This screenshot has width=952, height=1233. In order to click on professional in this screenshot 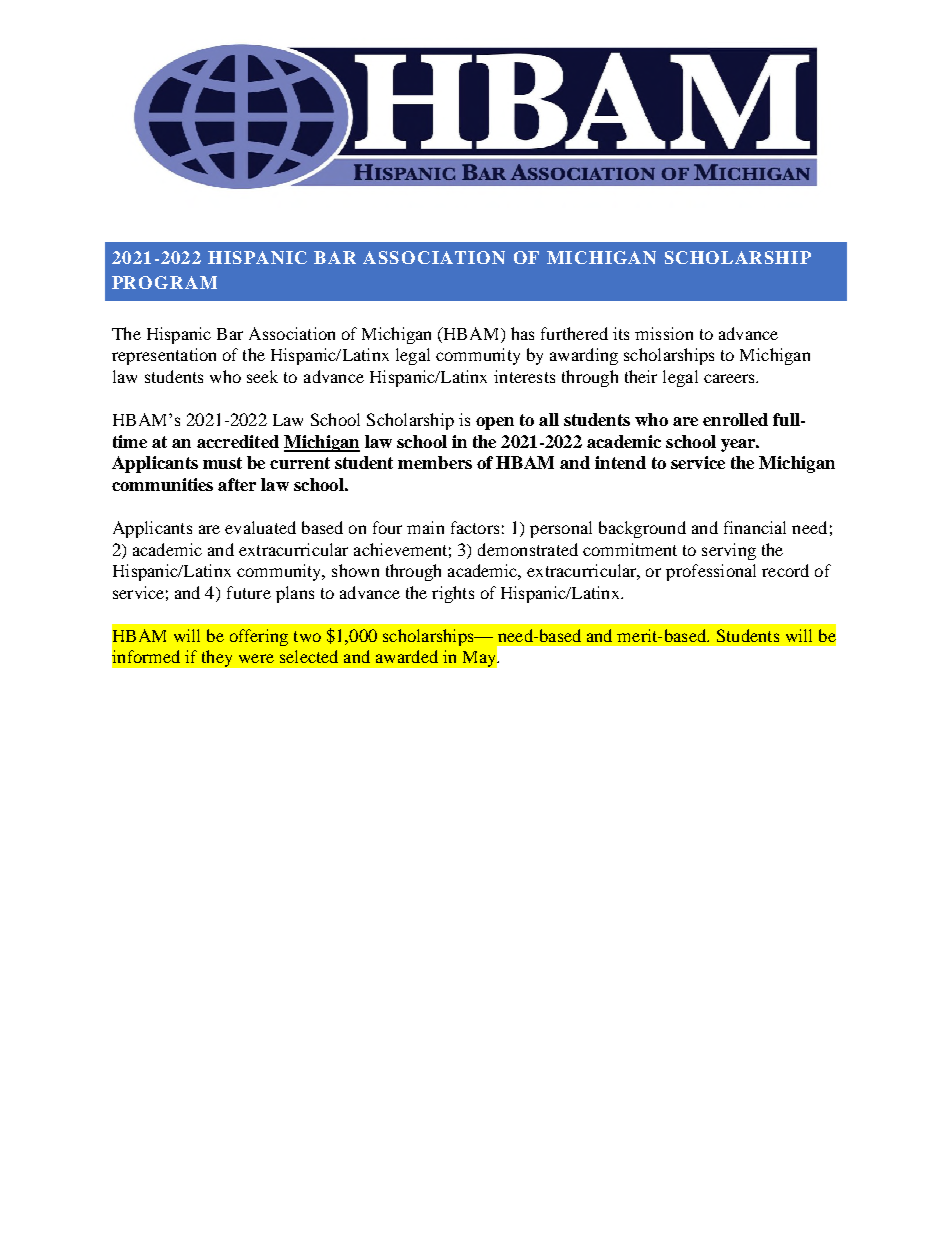, I will do `click(711, 572)`.
